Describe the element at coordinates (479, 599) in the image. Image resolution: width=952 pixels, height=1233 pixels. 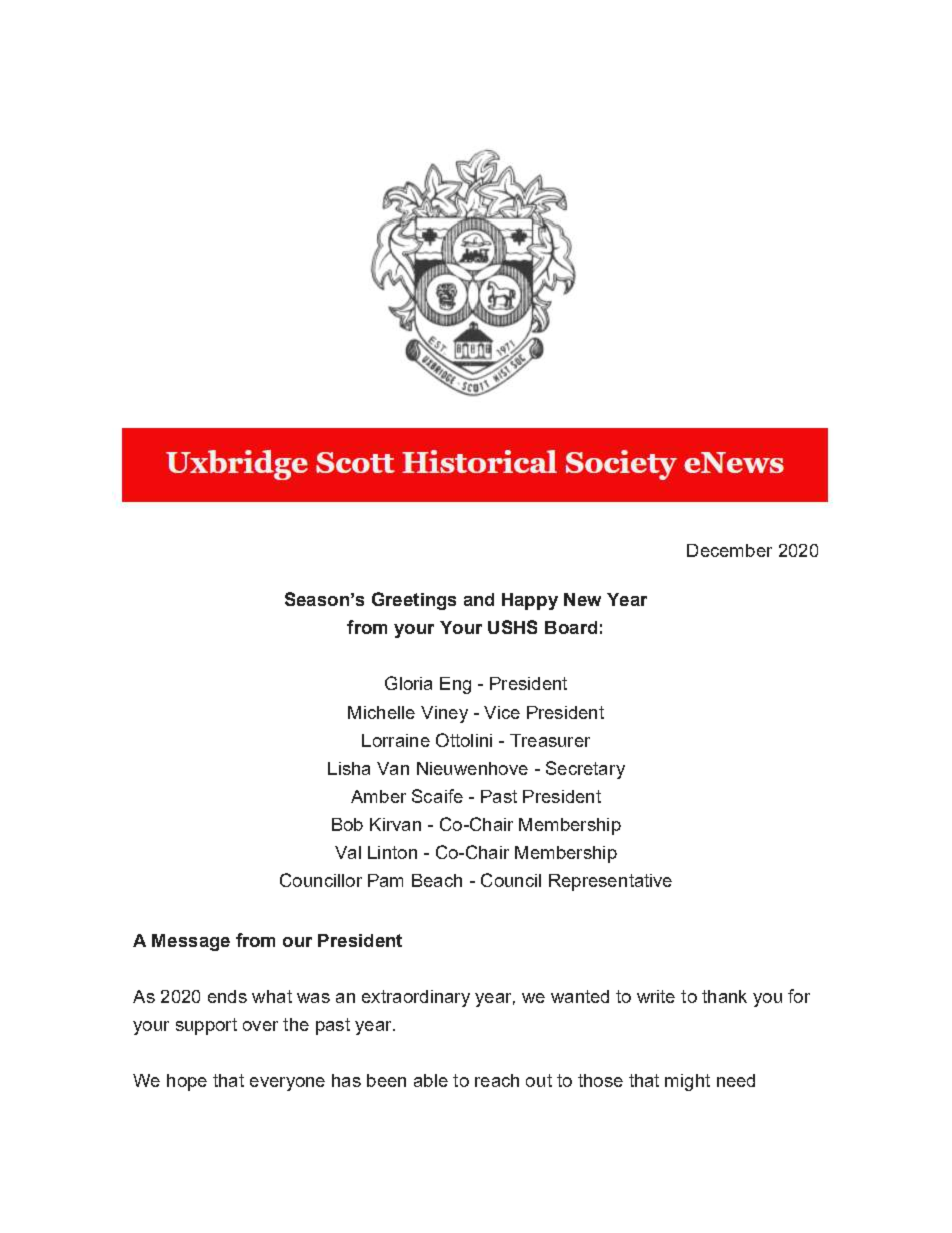
I see `and` at that location.
